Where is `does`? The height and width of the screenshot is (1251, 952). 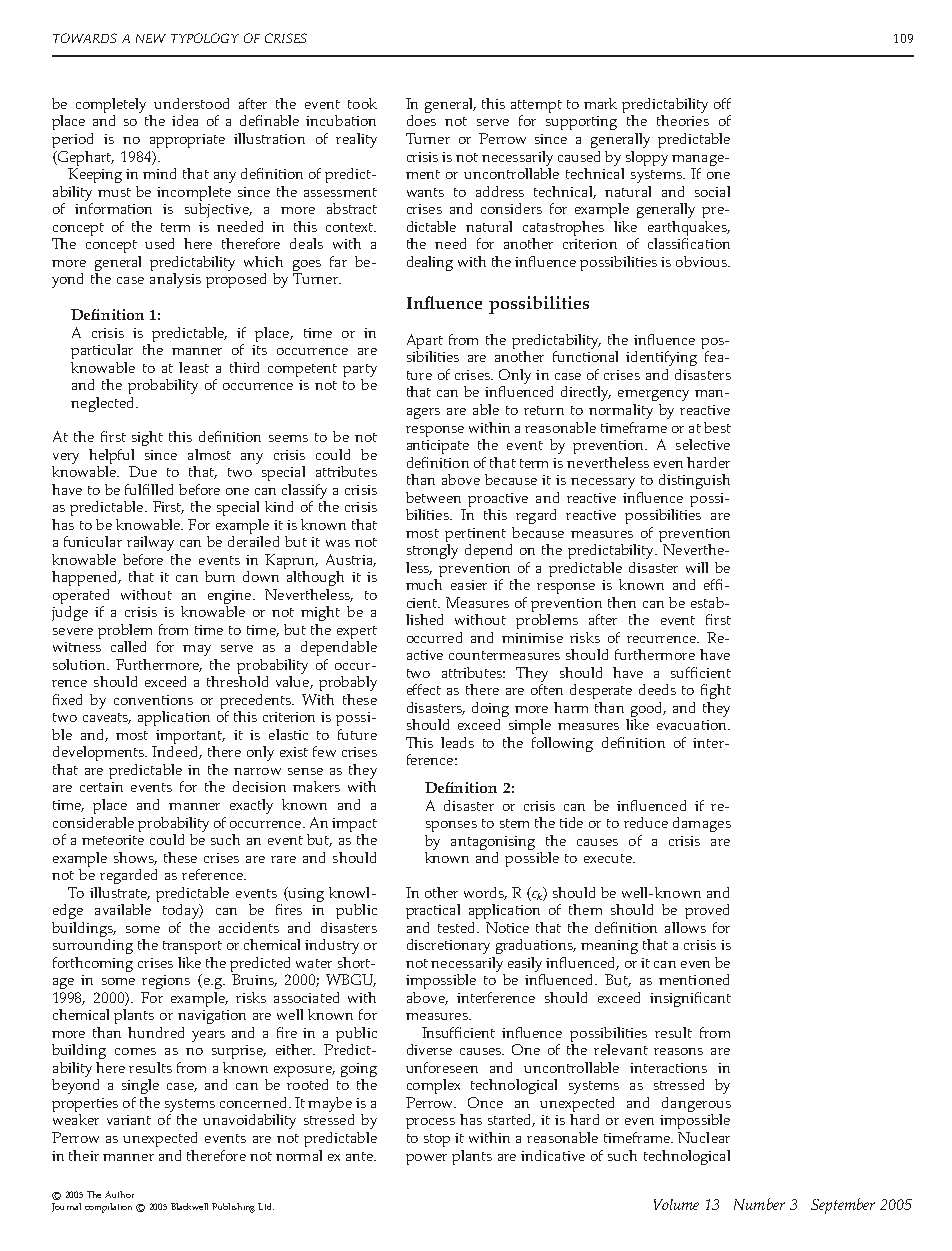
does is located at coordinates (421, 120).
